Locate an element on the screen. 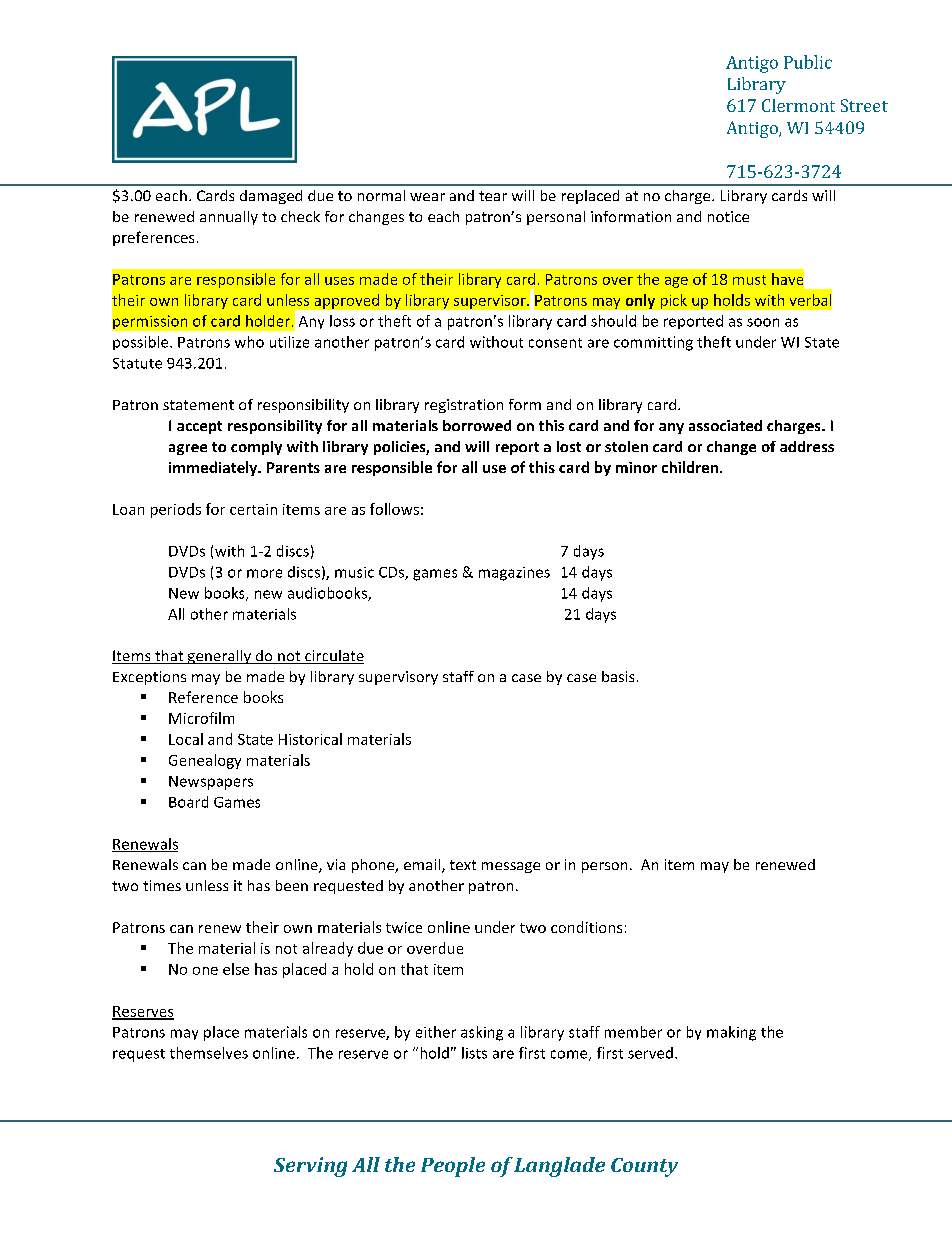 This screenshot has width=952, height=1233. Newspapers is located at coordinates (211, 783).
